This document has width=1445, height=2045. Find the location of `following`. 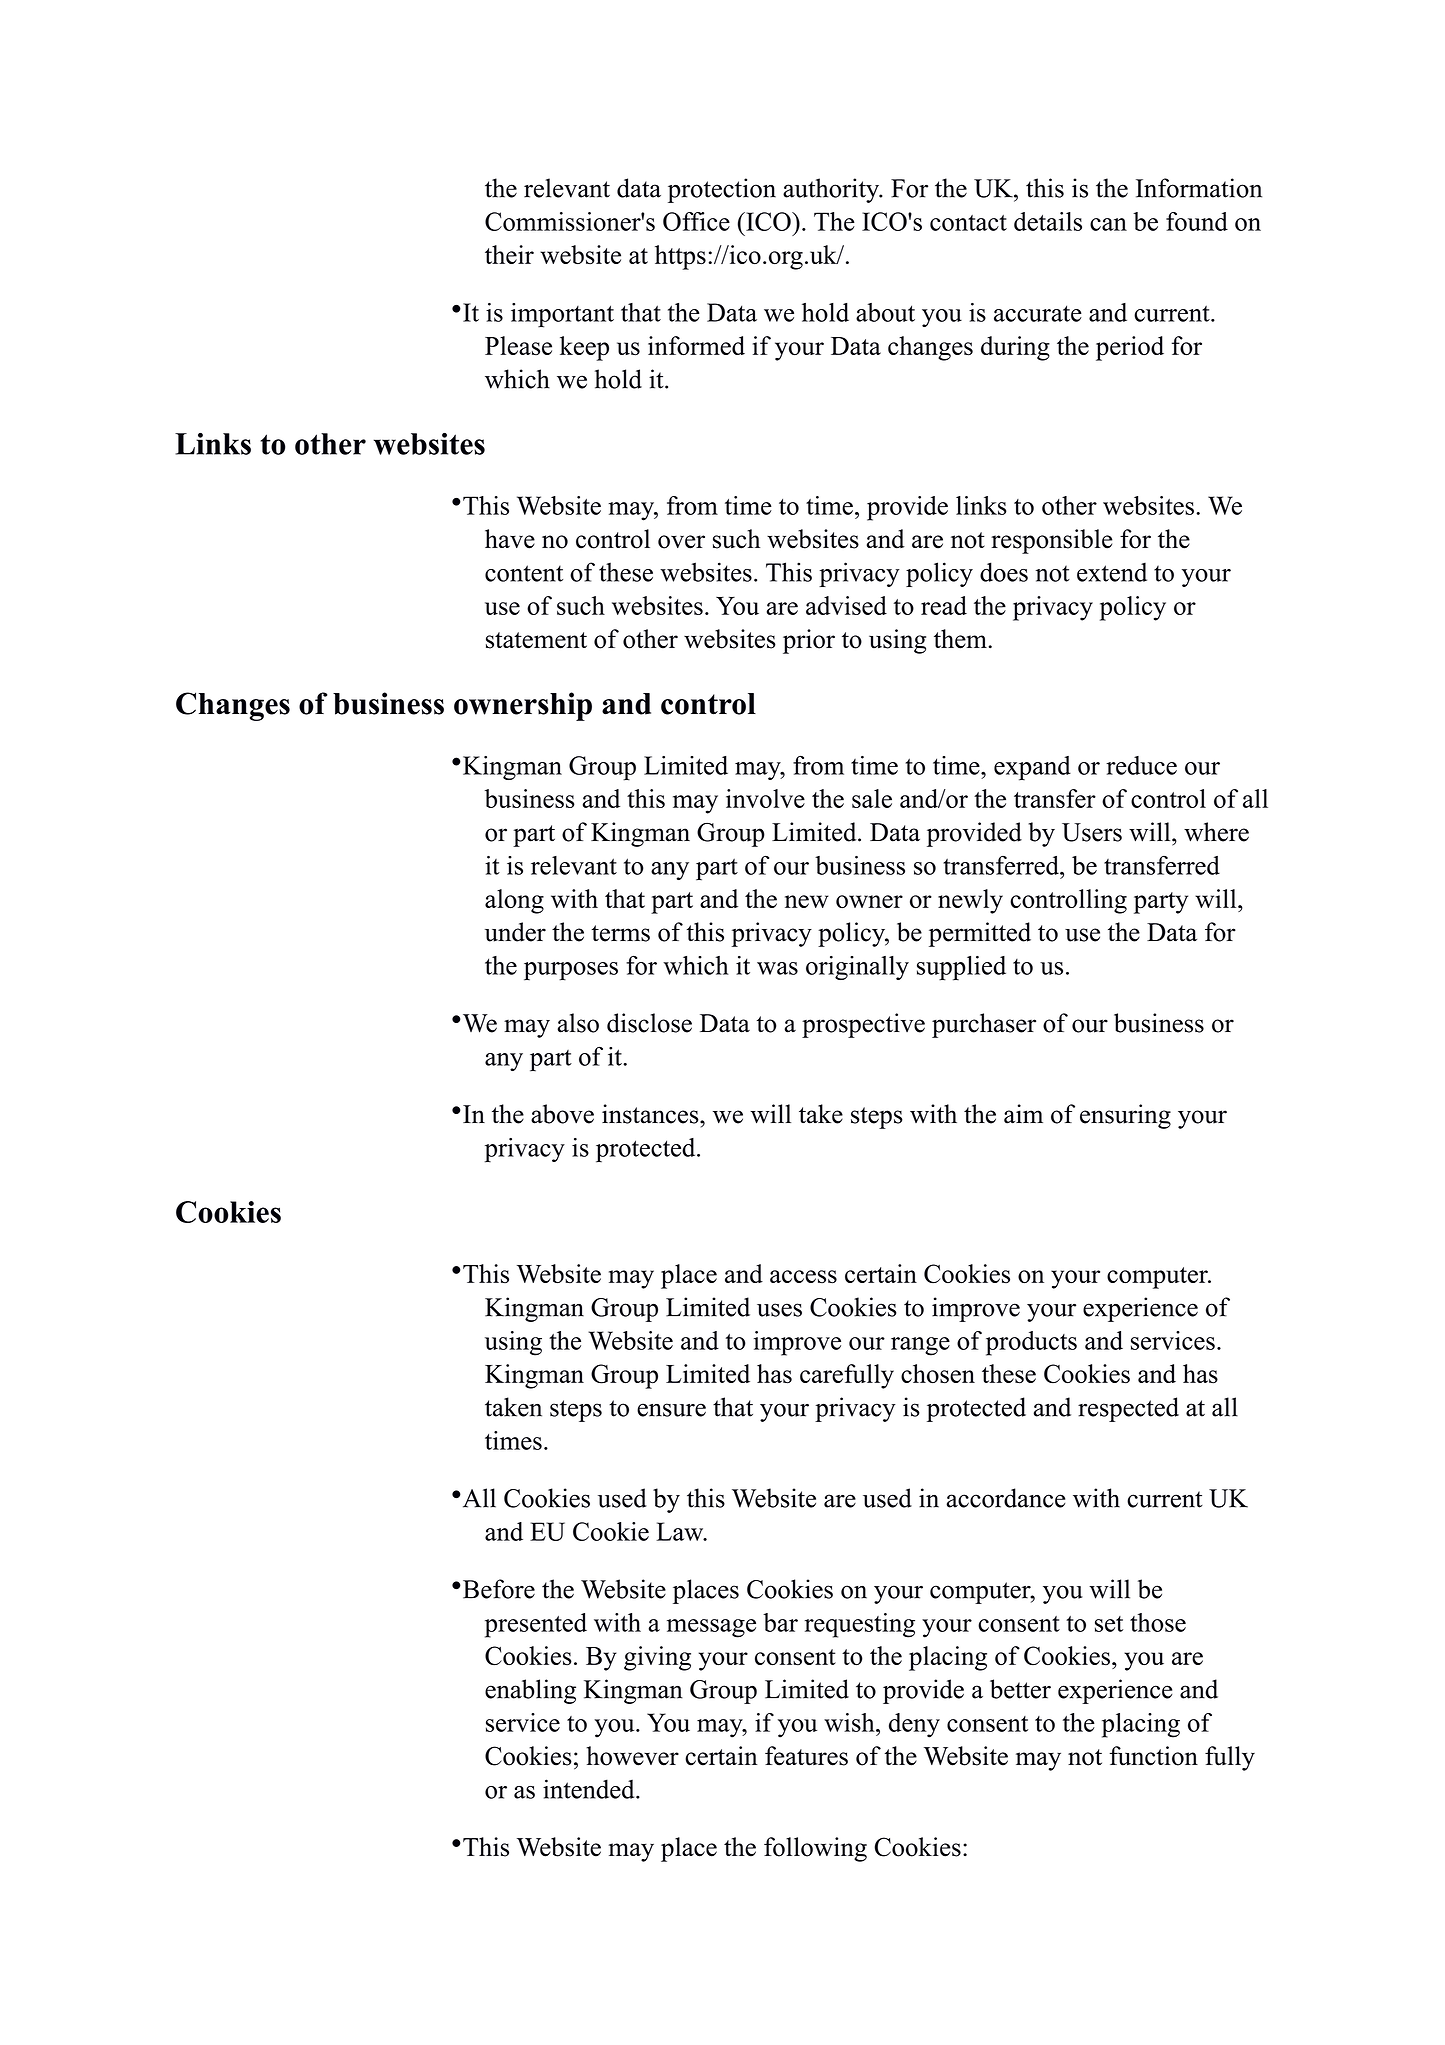

following is located at coordinates (815, 1849).
